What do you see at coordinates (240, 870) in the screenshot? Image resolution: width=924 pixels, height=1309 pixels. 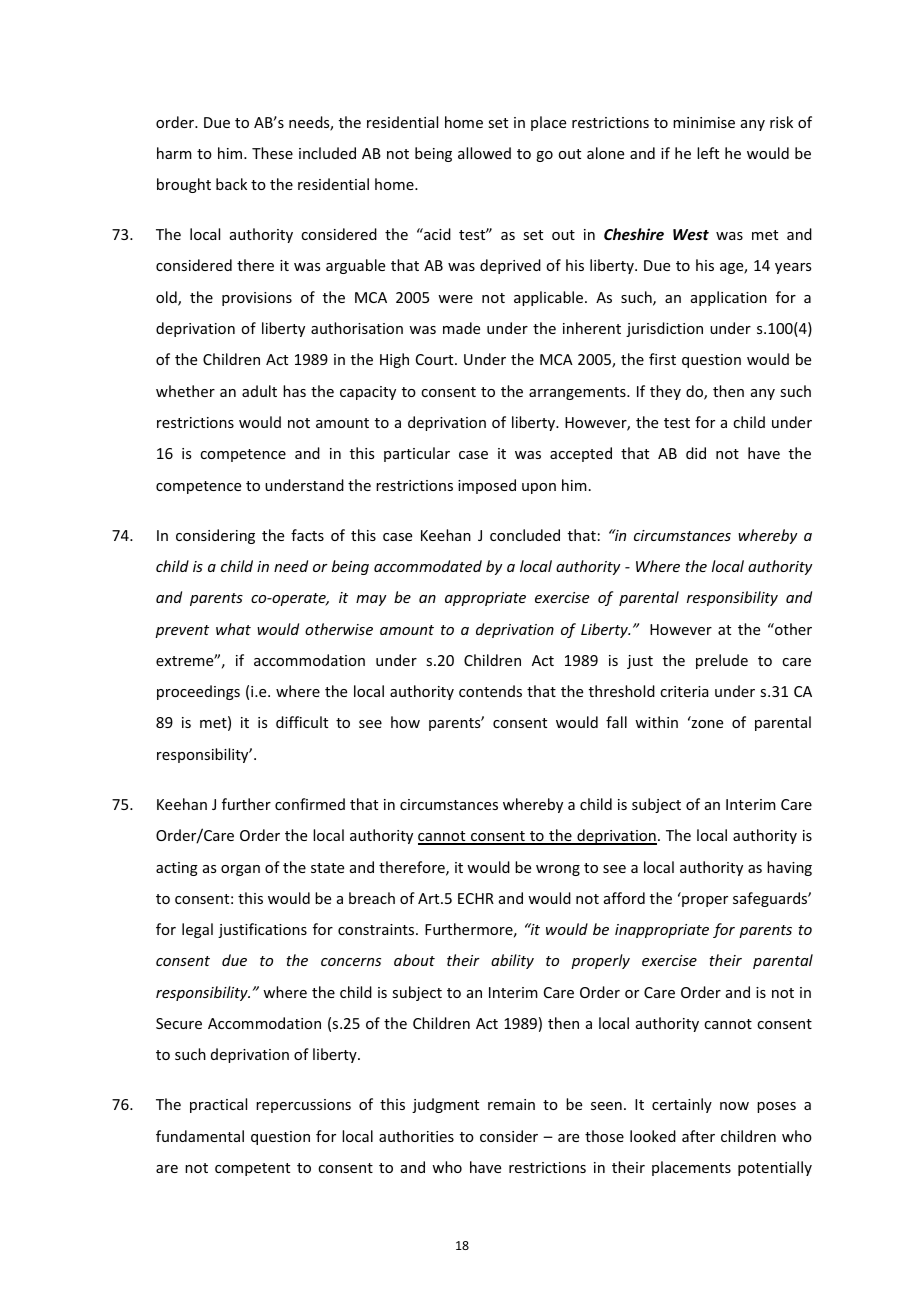 I see `organ` at bounding box center [240, 870].
